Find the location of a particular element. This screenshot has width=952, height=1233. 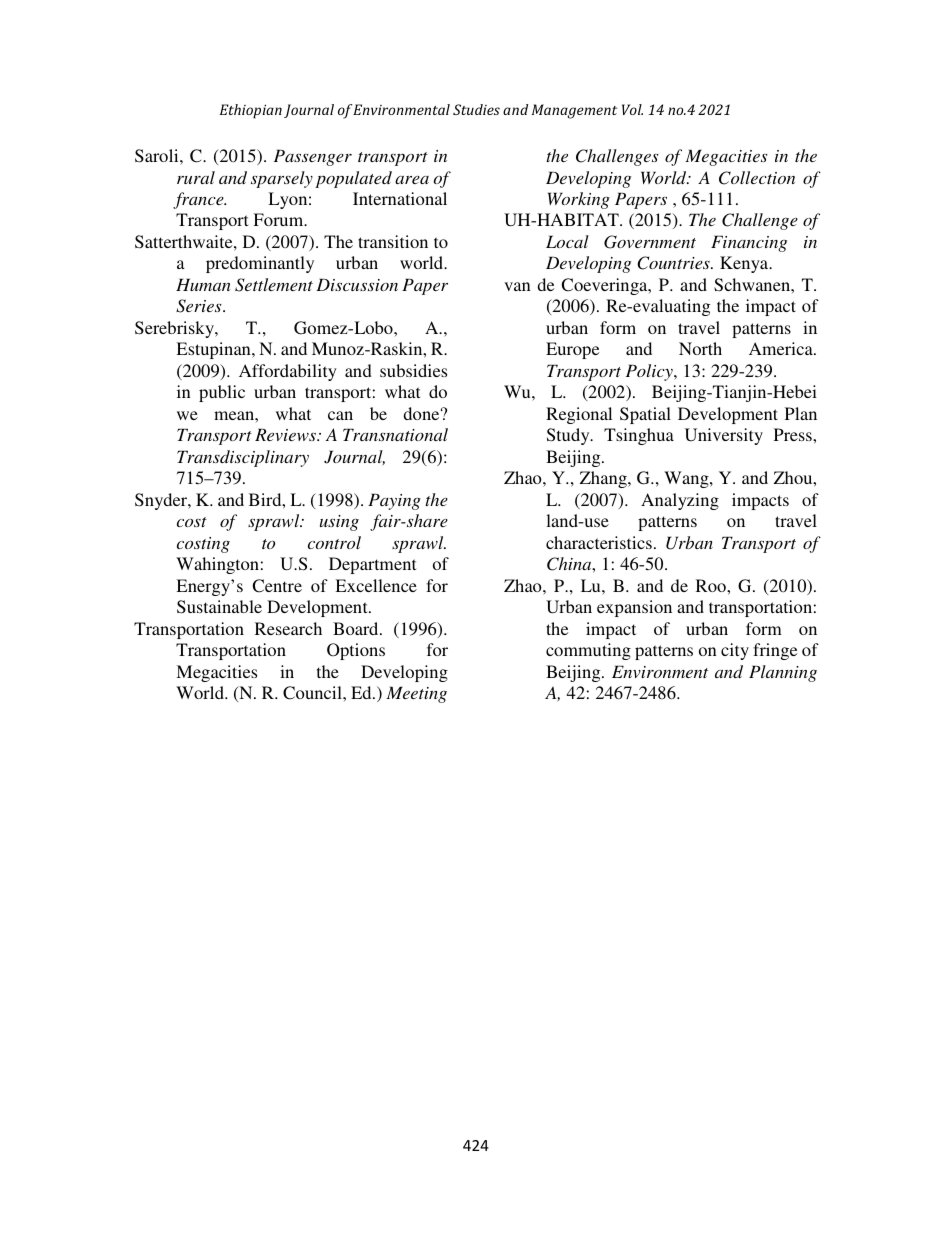

Ethiopian is located at coordinates (251, 111).
